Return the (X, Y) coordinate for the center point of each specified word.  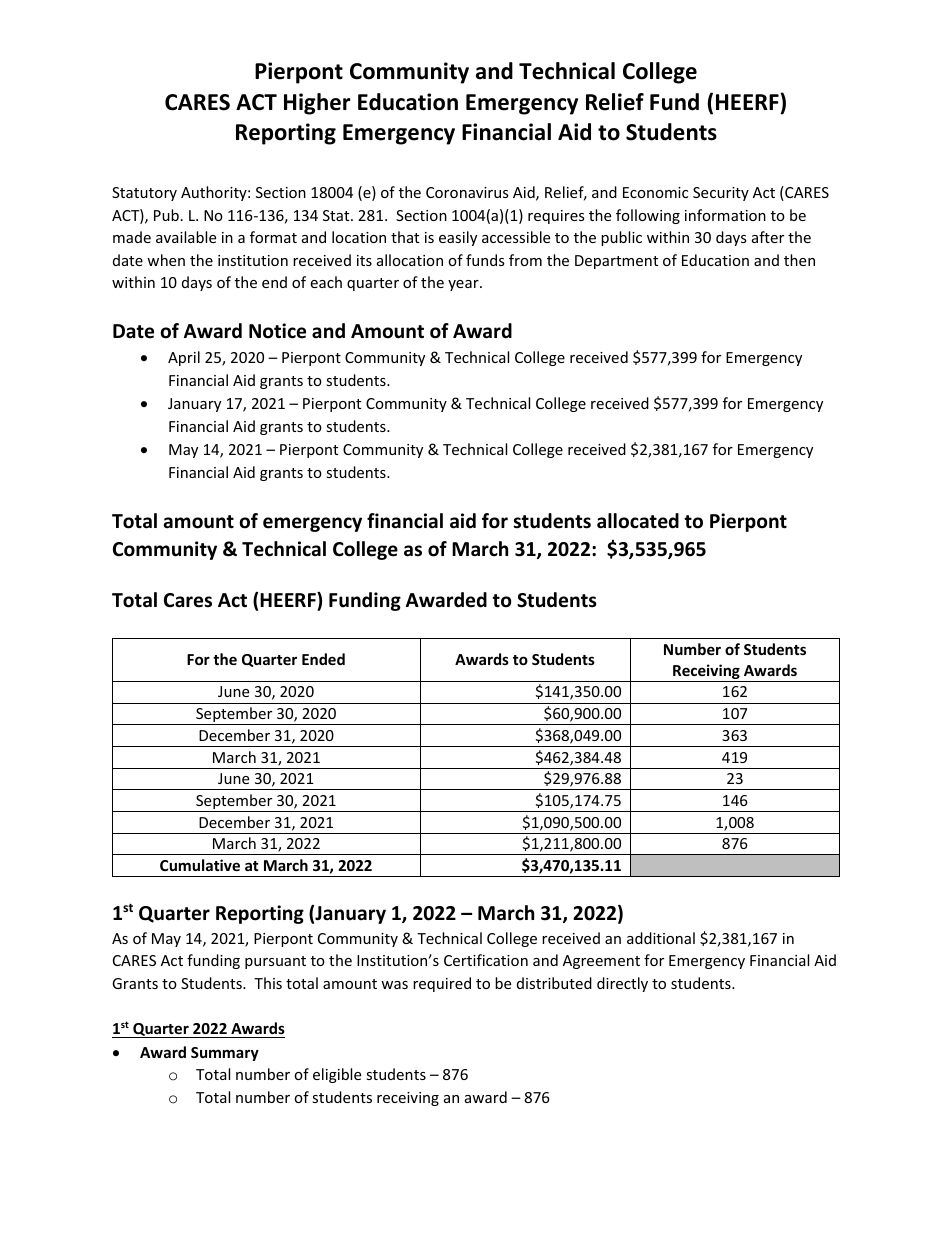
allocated (638, 521)
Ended (323, 659)
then (799, 260)
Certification (486, 960)
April (184, 358)
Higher (317, 104)
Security (721, 194)
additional (661, 938)
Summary (225, 1054)
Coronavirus (467, 192)
